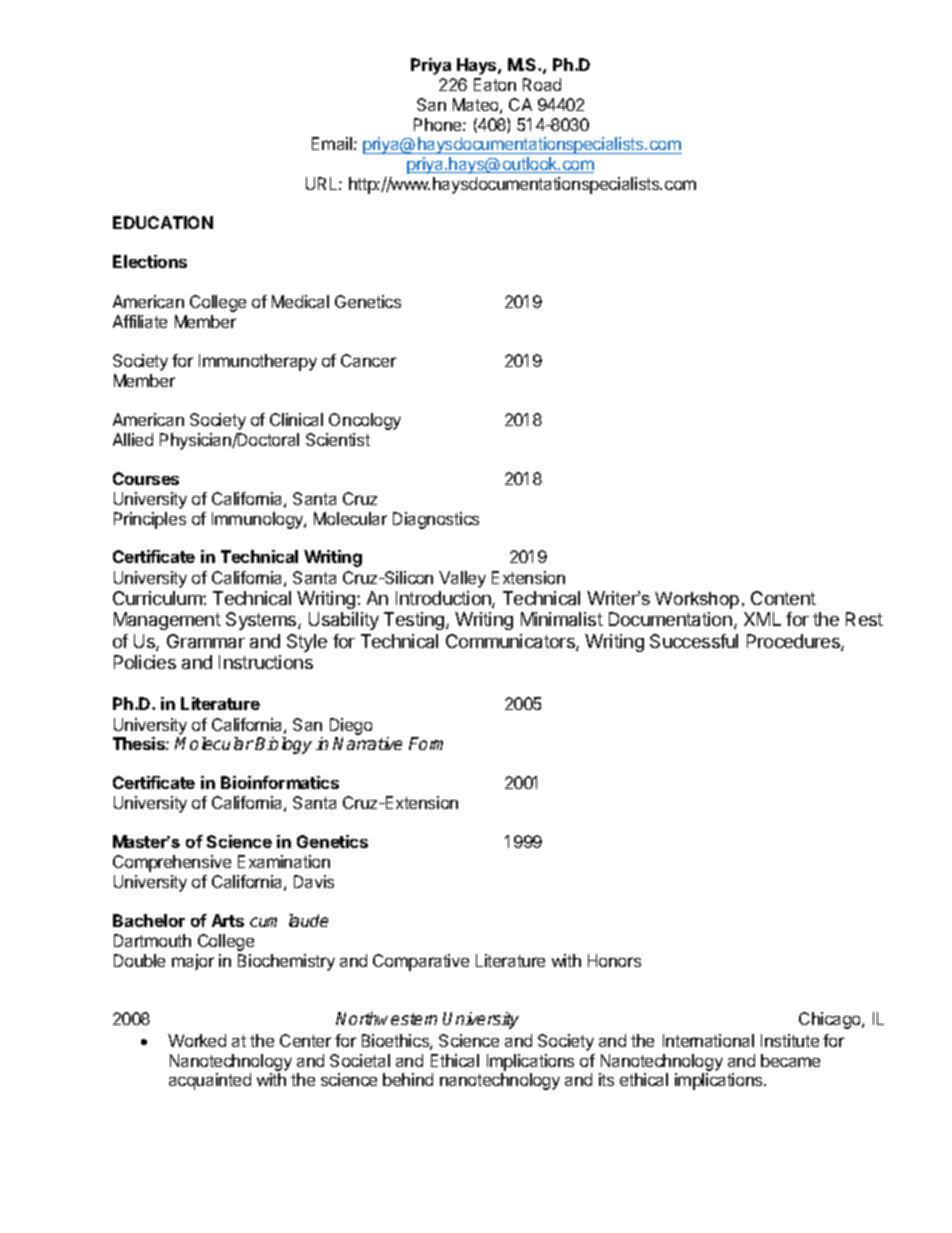  Describe the element at coordinates (462, 579) in the document. I see `Valley` at that location.
